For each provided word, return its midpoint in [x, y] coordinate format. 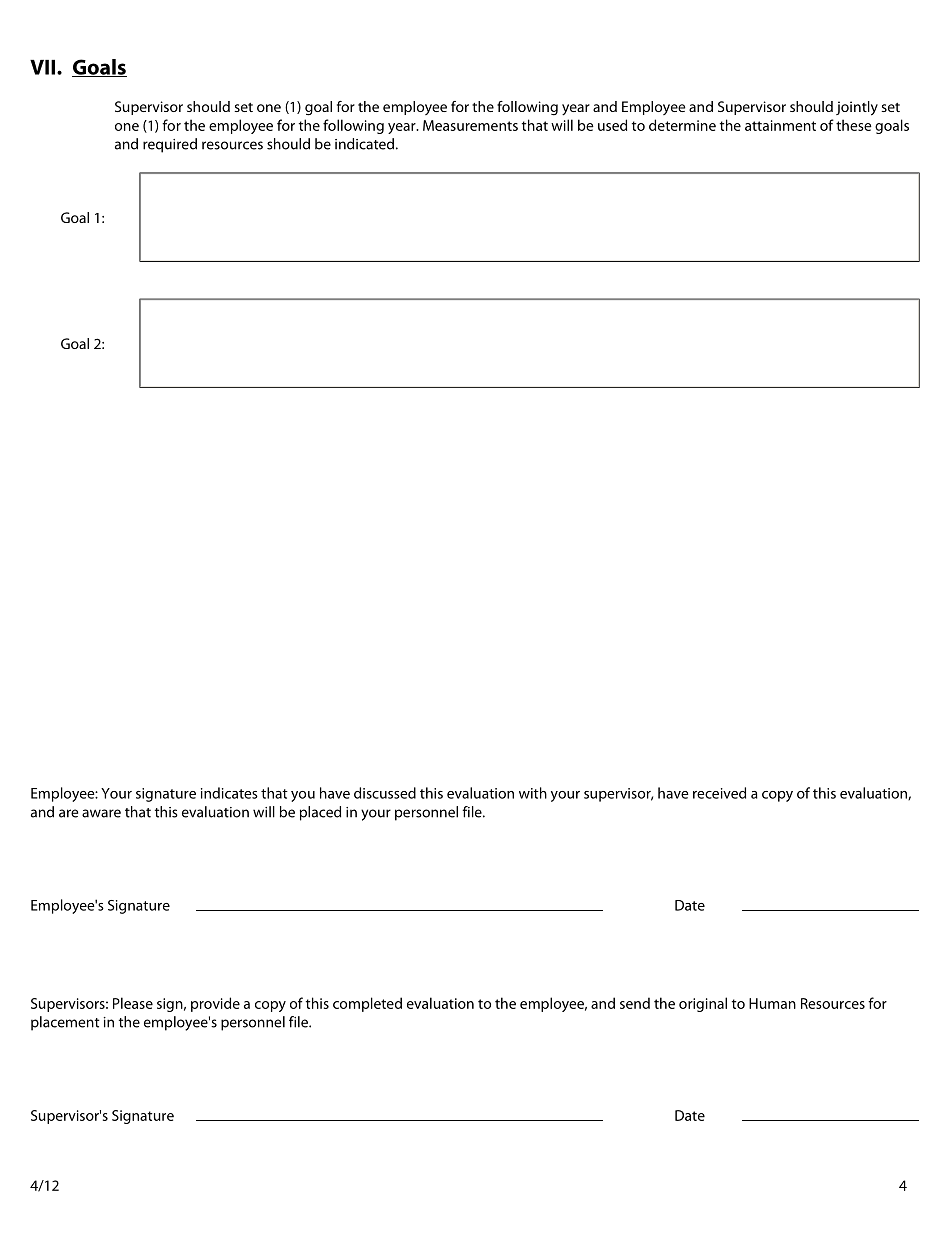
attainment [780, 125]
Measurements [470, 125]
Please [133, 1003]
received [719, 793]
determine [682, 125]
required [170, 145]
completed [367, 1004]
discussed [385, 793]
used [612, 125]
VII [42, 67]
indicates [229, 793]
